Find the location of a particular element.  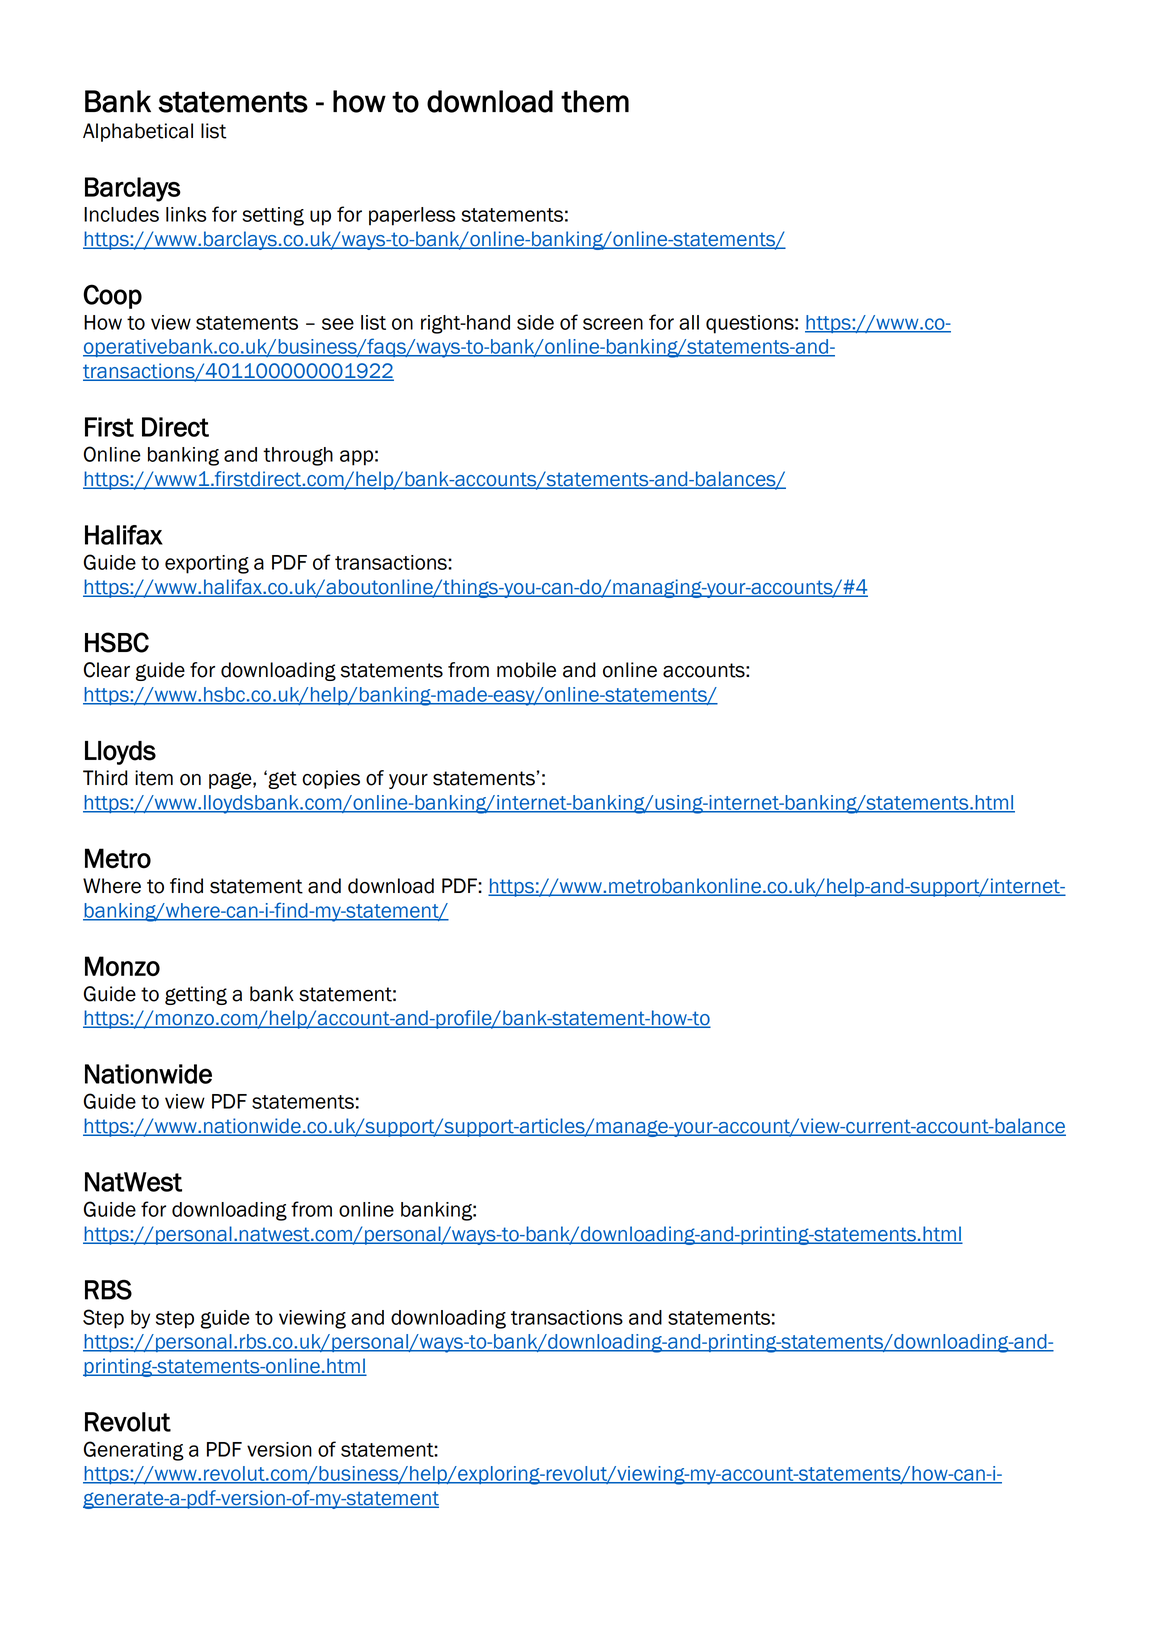

them is located at coordinates (595, 101).
